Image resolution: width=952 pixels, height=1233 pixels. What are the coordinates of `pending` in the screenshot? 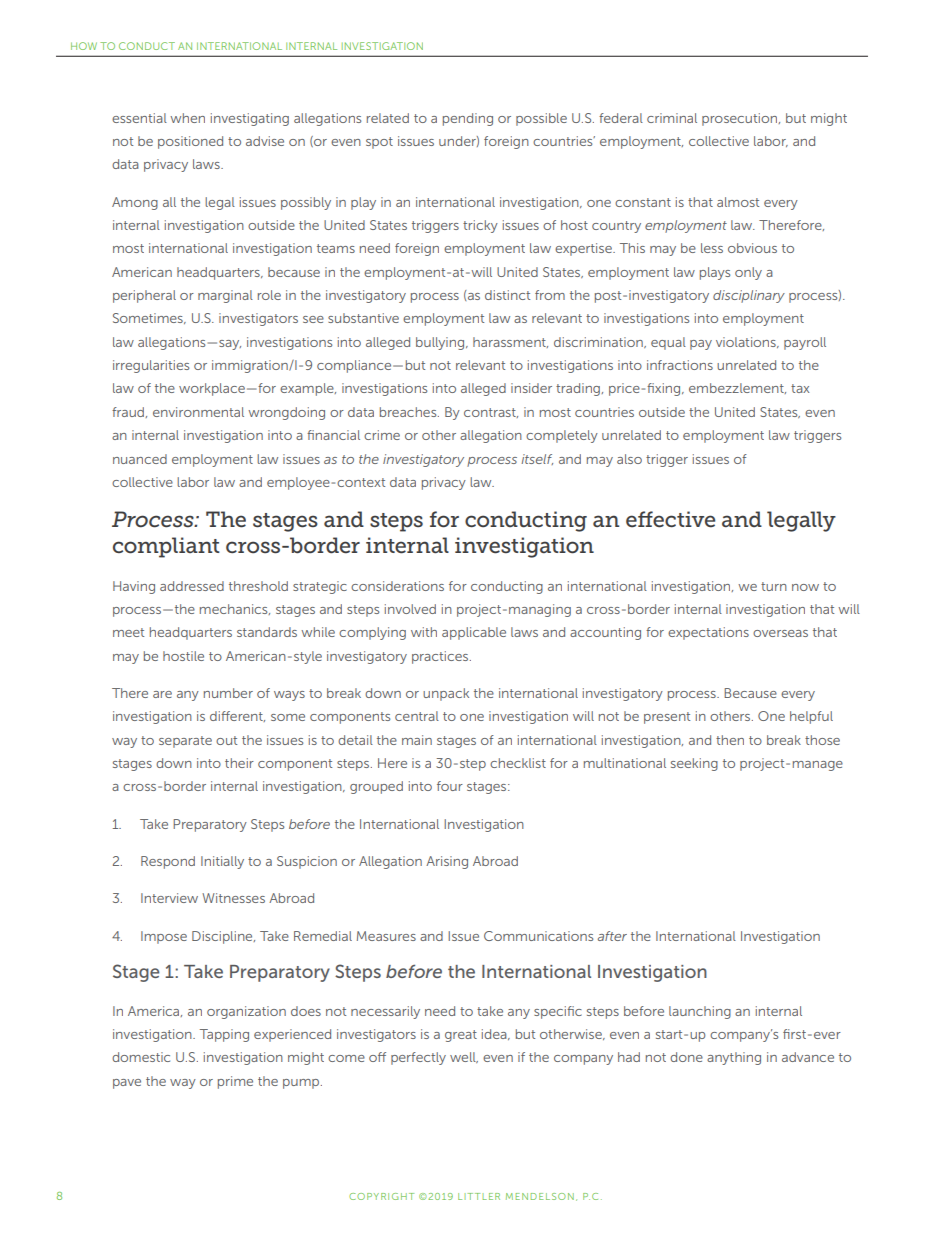 It's located at (468, 119).
